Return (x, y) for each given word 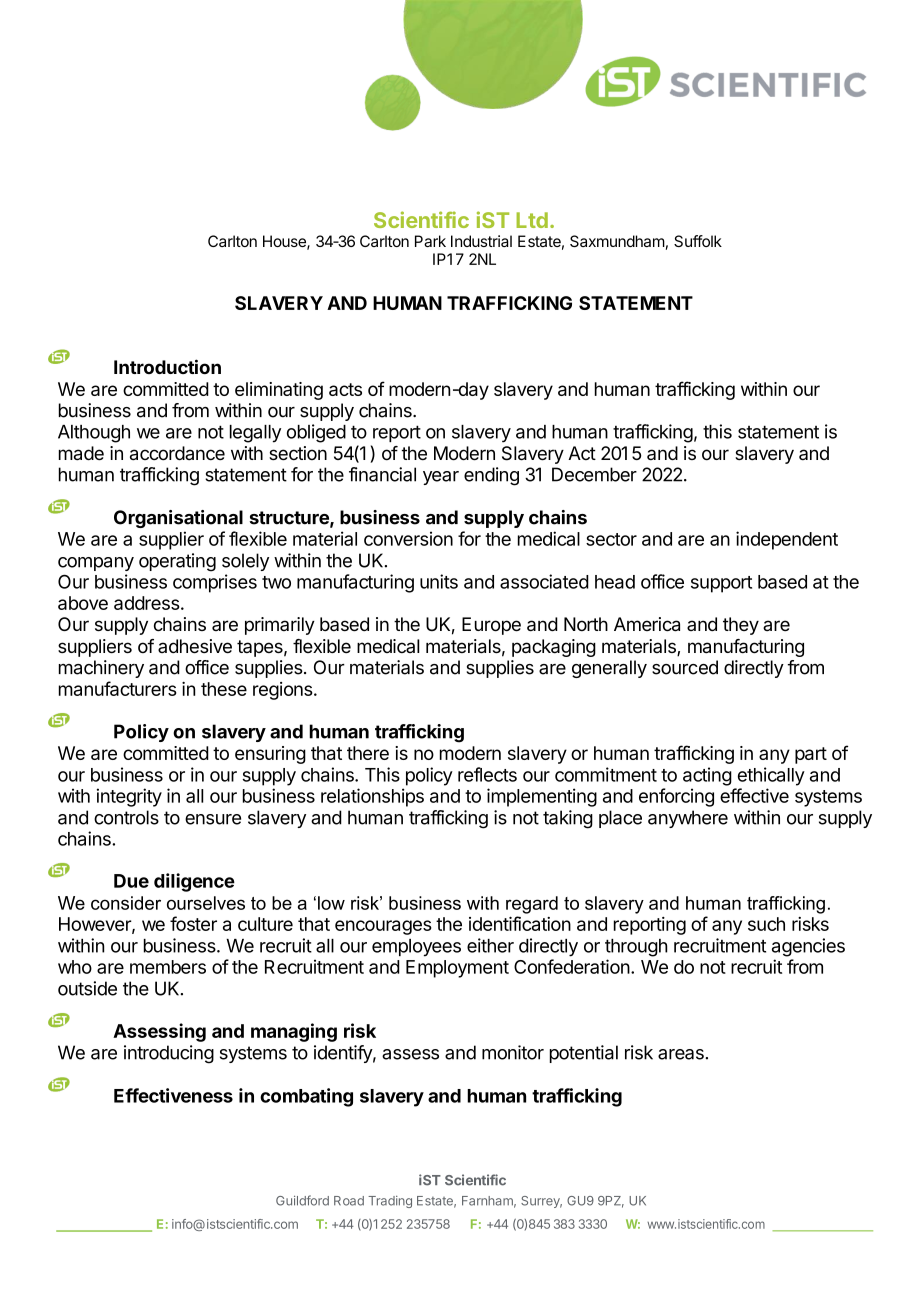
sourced (685, 667)
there (368, 753)
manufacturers (118, 688)
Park (430, 241)
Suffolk (698, 241)
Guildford (302, 1200)
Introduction (167, 366)
